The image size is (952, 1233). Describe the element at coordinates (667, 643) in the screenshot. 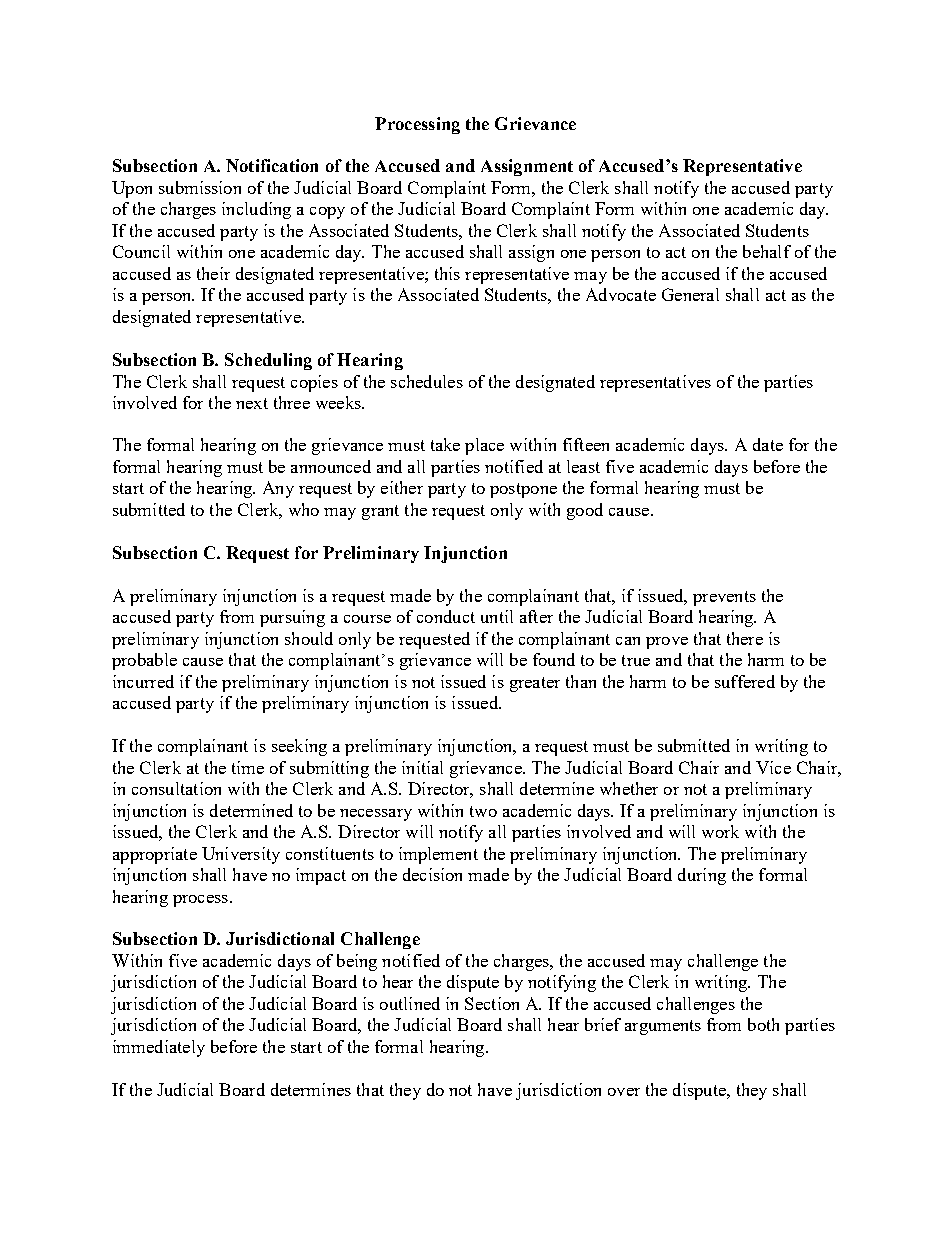

I see `prove` at that location.
